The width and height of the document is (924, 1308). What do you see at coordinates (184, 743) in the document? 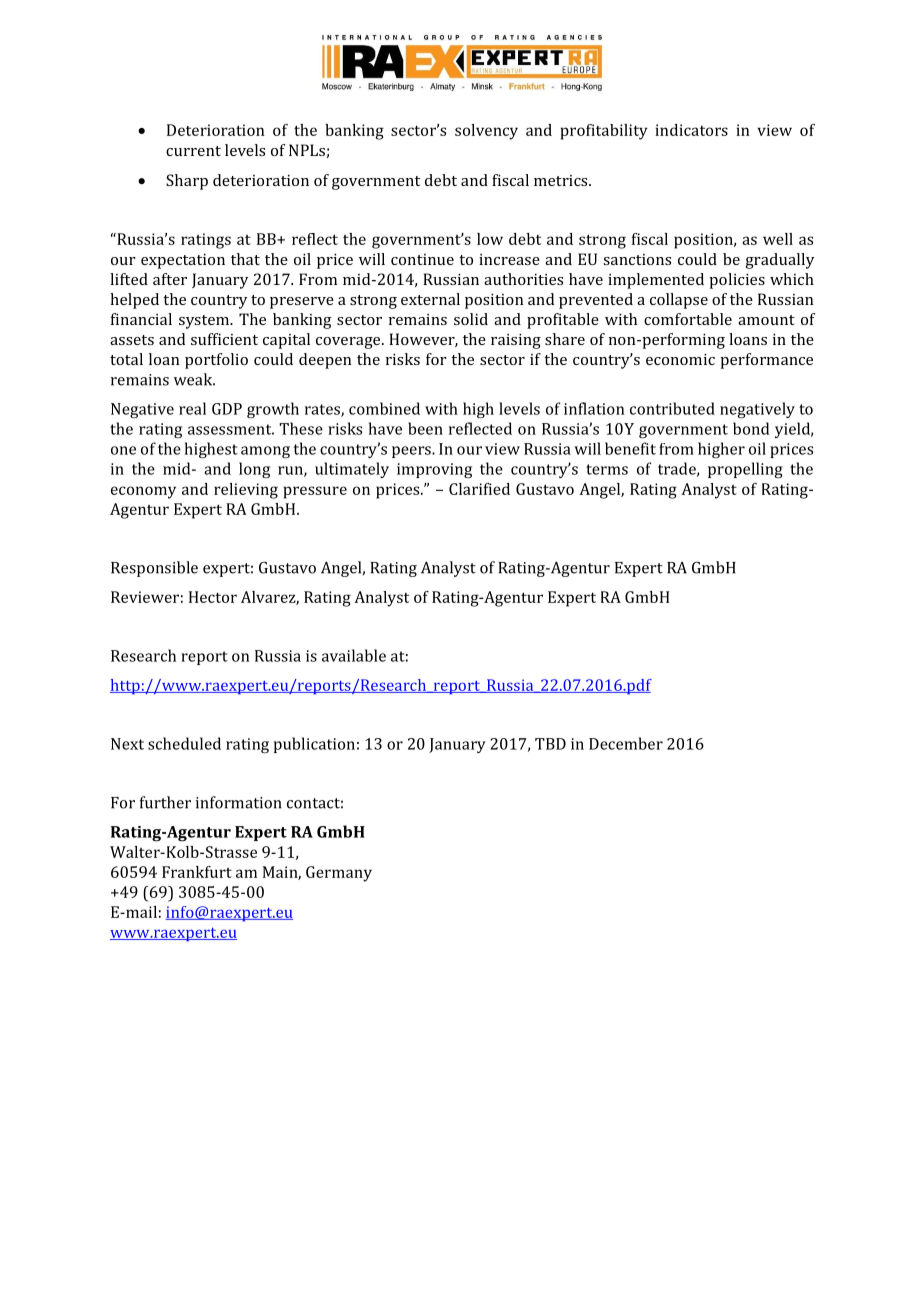
I see `scheduled` at bounding box center [184, 743].
